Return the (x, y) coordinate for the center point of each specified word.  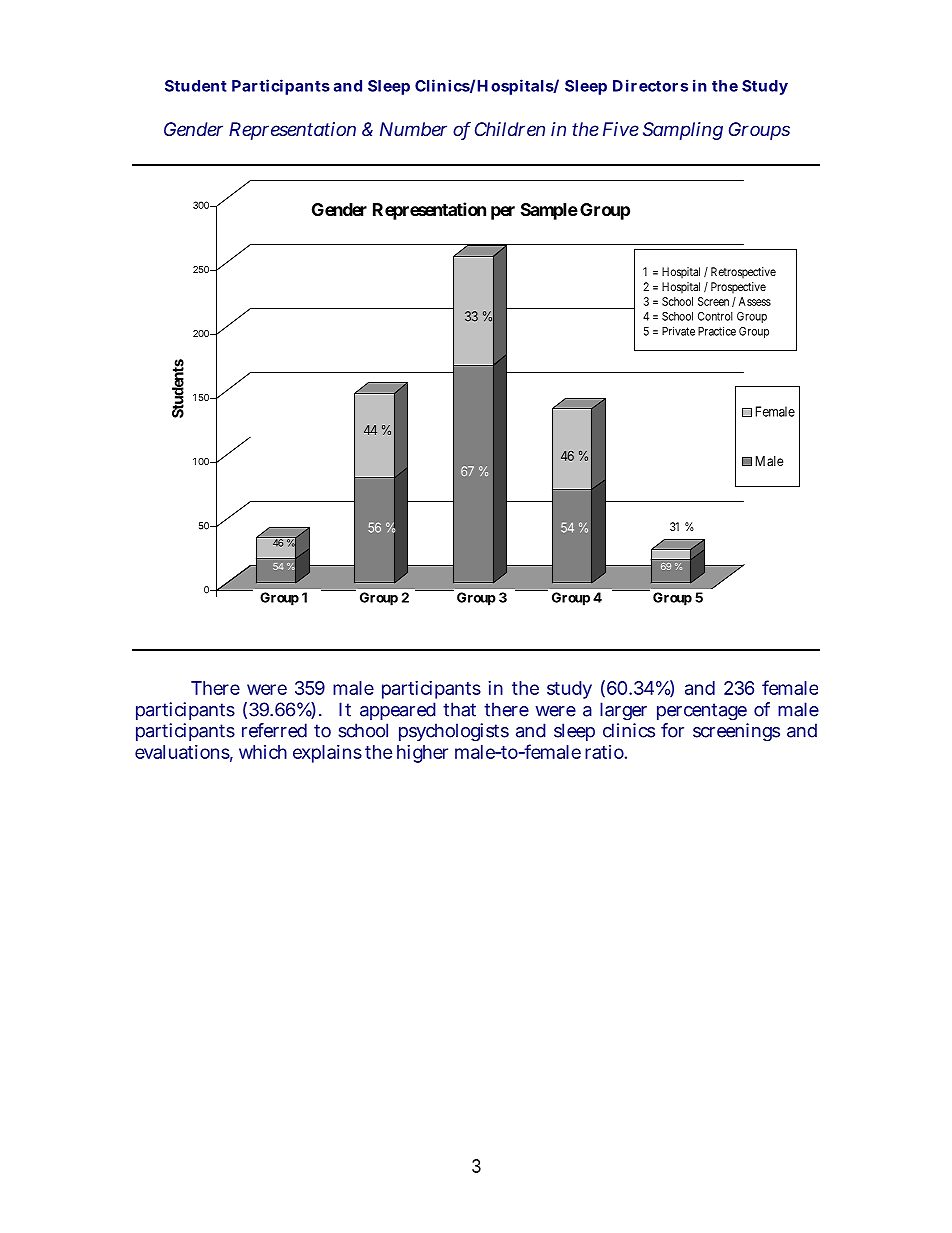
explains (327, 754)
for (672, 730)
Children (510, 129)
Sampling (683, 131)
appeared (398, 711)
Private (678, 331)
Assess (755, 301)
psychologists (454, 732)
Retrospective (743, 272)
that (459, 709)
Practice (717, 331)
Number (413, 129)
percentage (702, 712)
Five (621, 129)
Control (715, 316)
